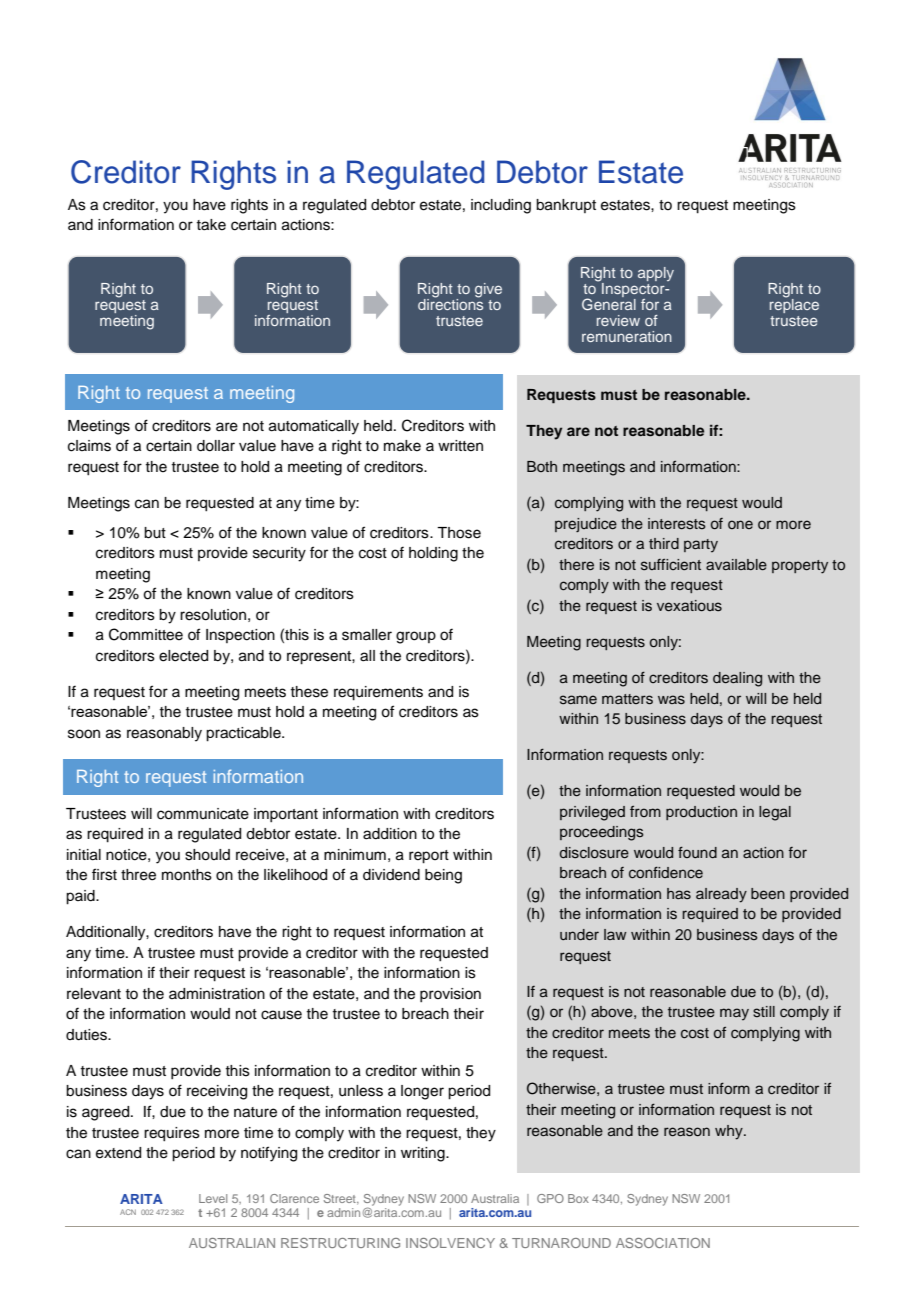 Image resolution: width=924 pixels, height=1308 pixels. What do you see at coordinates (155, 533) in the screenshot?
I see `but` at bounding box center [155, 533].
